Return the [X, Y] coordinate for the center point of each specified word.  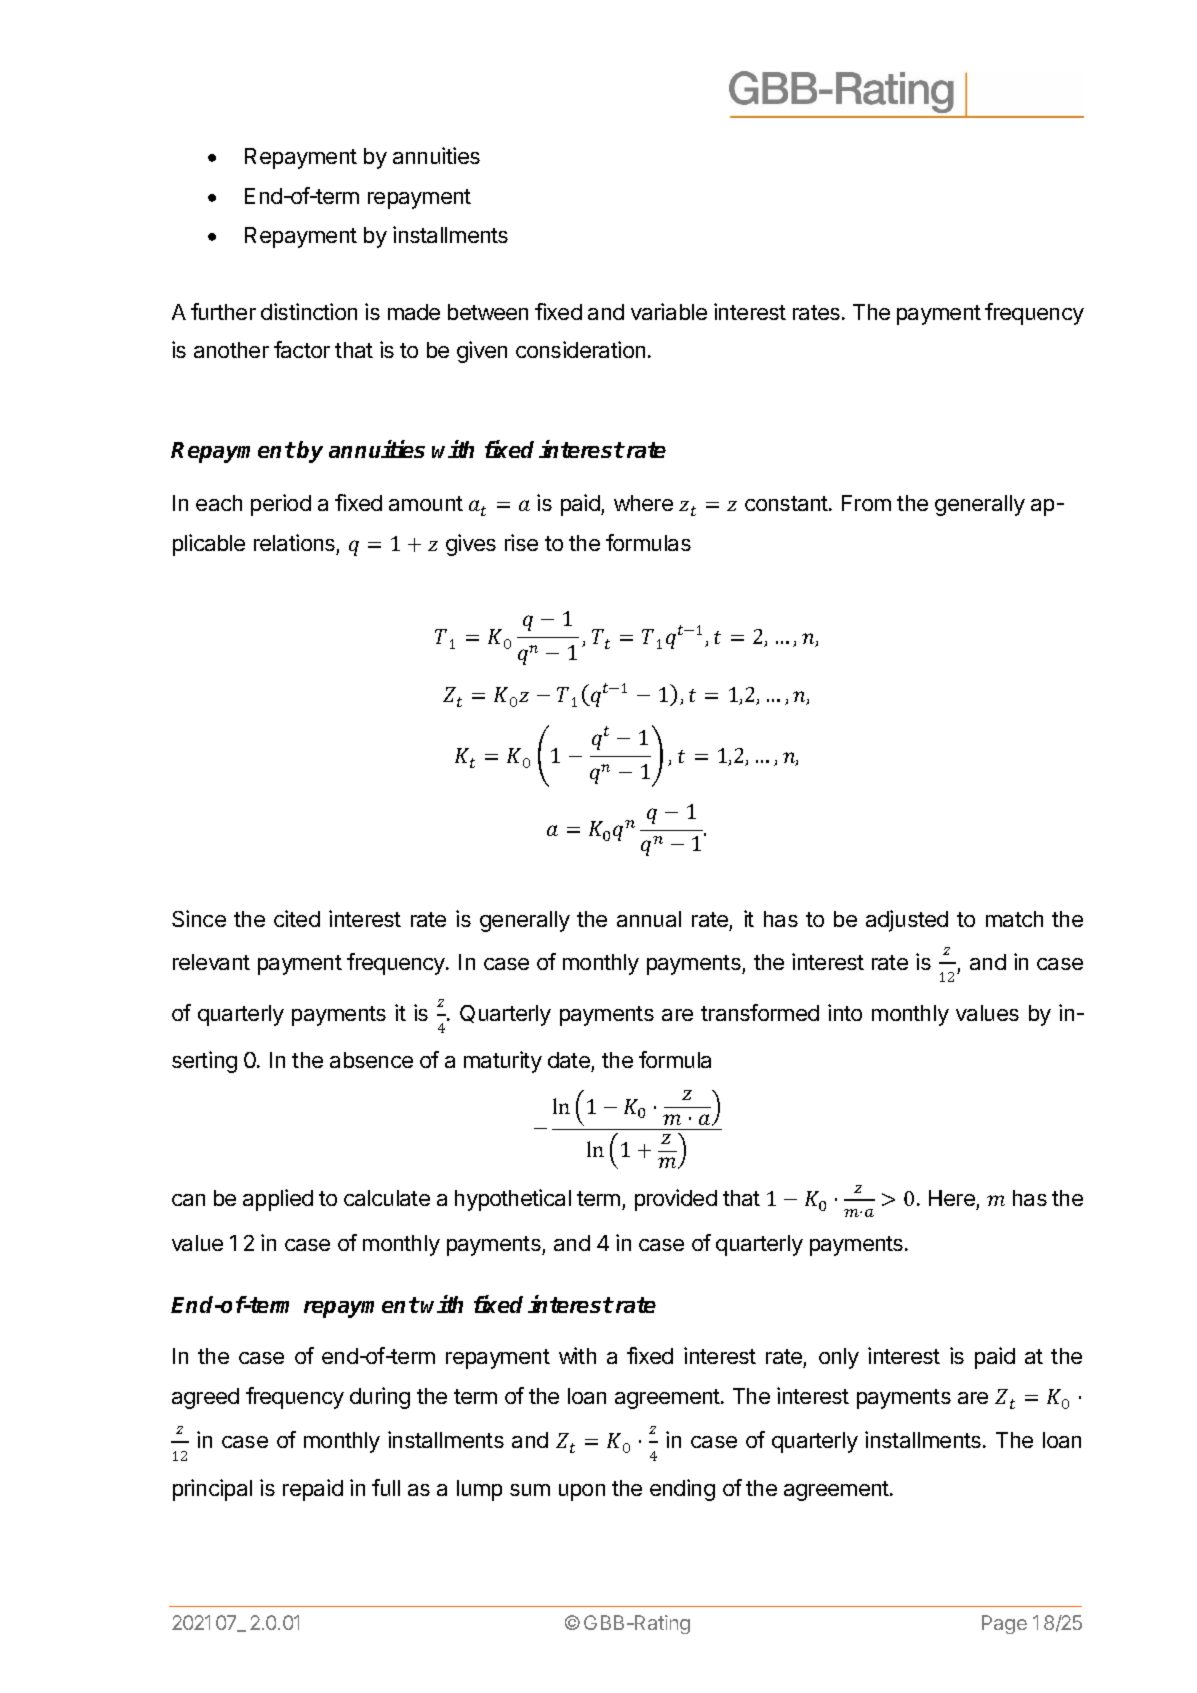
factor [302, 349]
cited [297, 918]
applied [278, 1200]
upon [582, 1492]
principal [212, 1490]
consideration [580, 349]
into [845, 1012]
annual [649, 919]
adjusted [907, 921]
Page [1004, 1624]
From [866, 503]
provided [676, 1200]
